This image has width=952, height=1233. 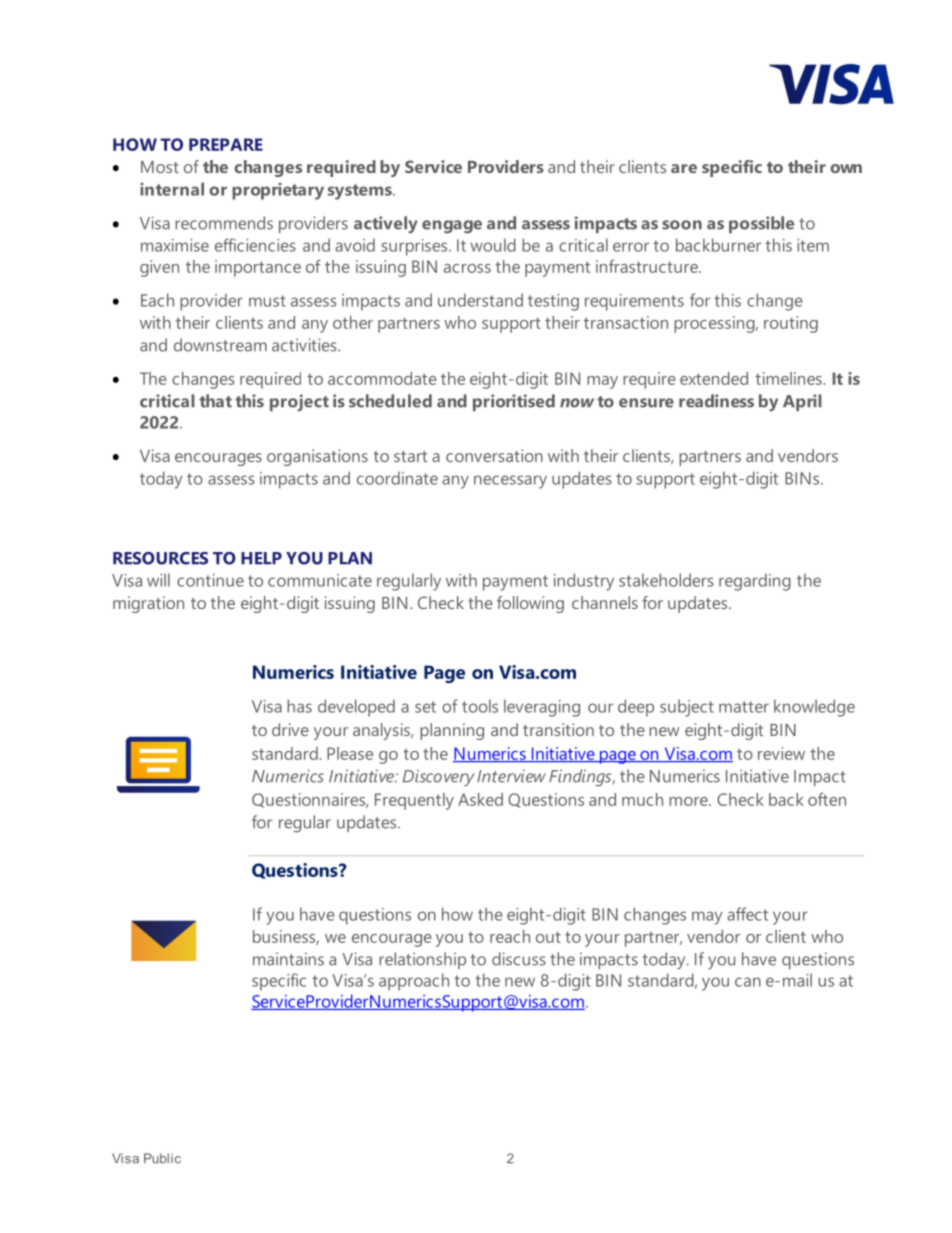 I want to click on PREPARE, so click(x=226, y=144).
